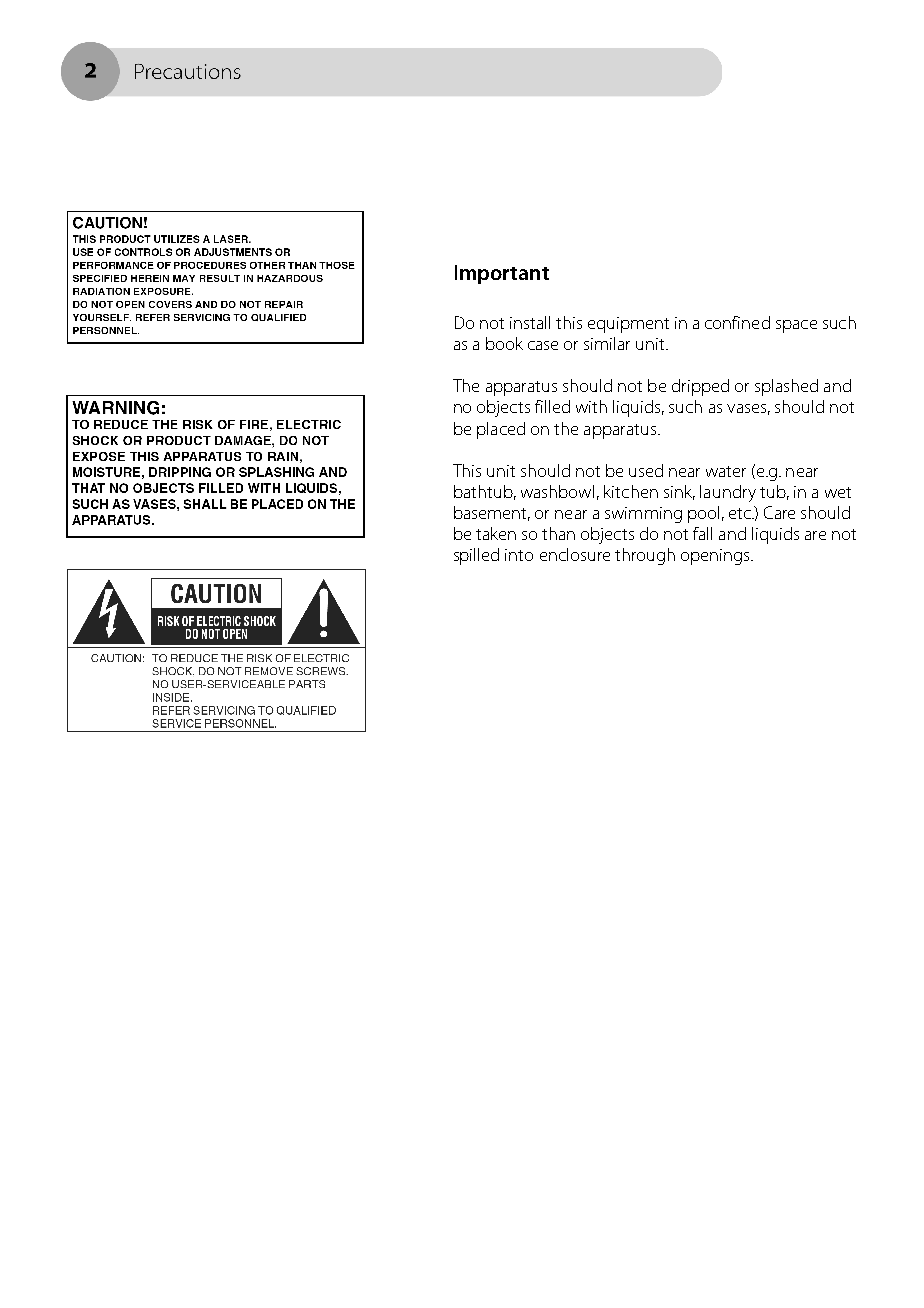 Image resolution: width=924 pixels, height=1308 pixels. What do you see at coordinates (628, 325) in the screenshot?
I see `equipment` at bounding box center [628, 325].
